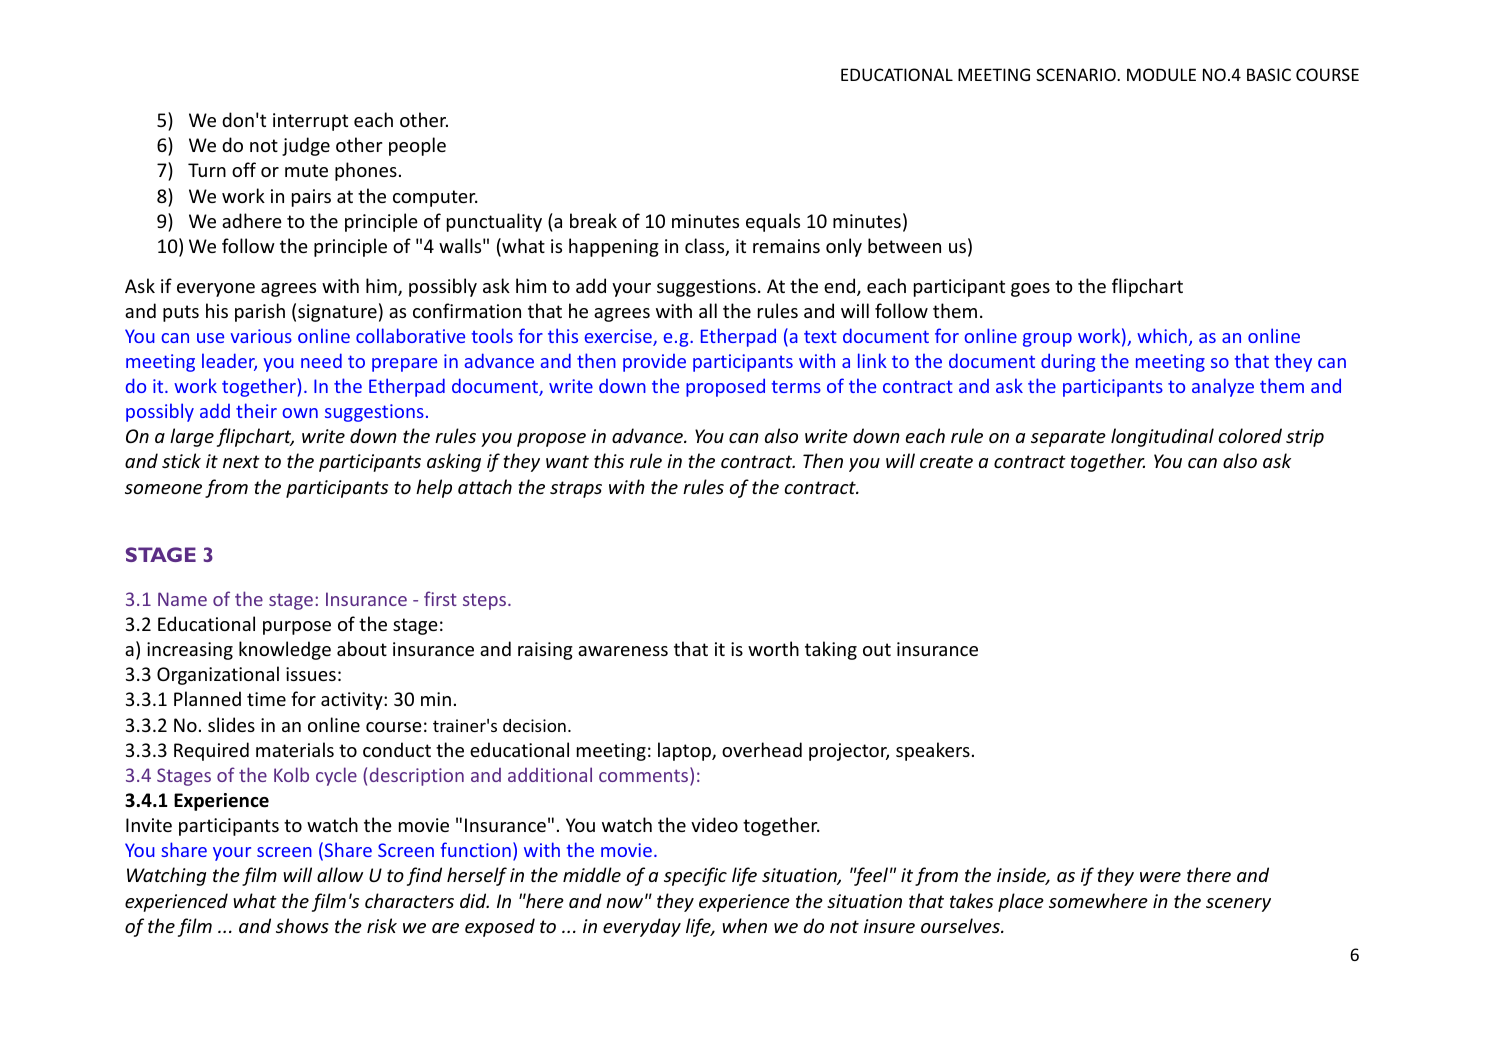  What do you see at coordinates (417, 146) in the screenshot?
I see `people` at bounding box center [417, 146].
